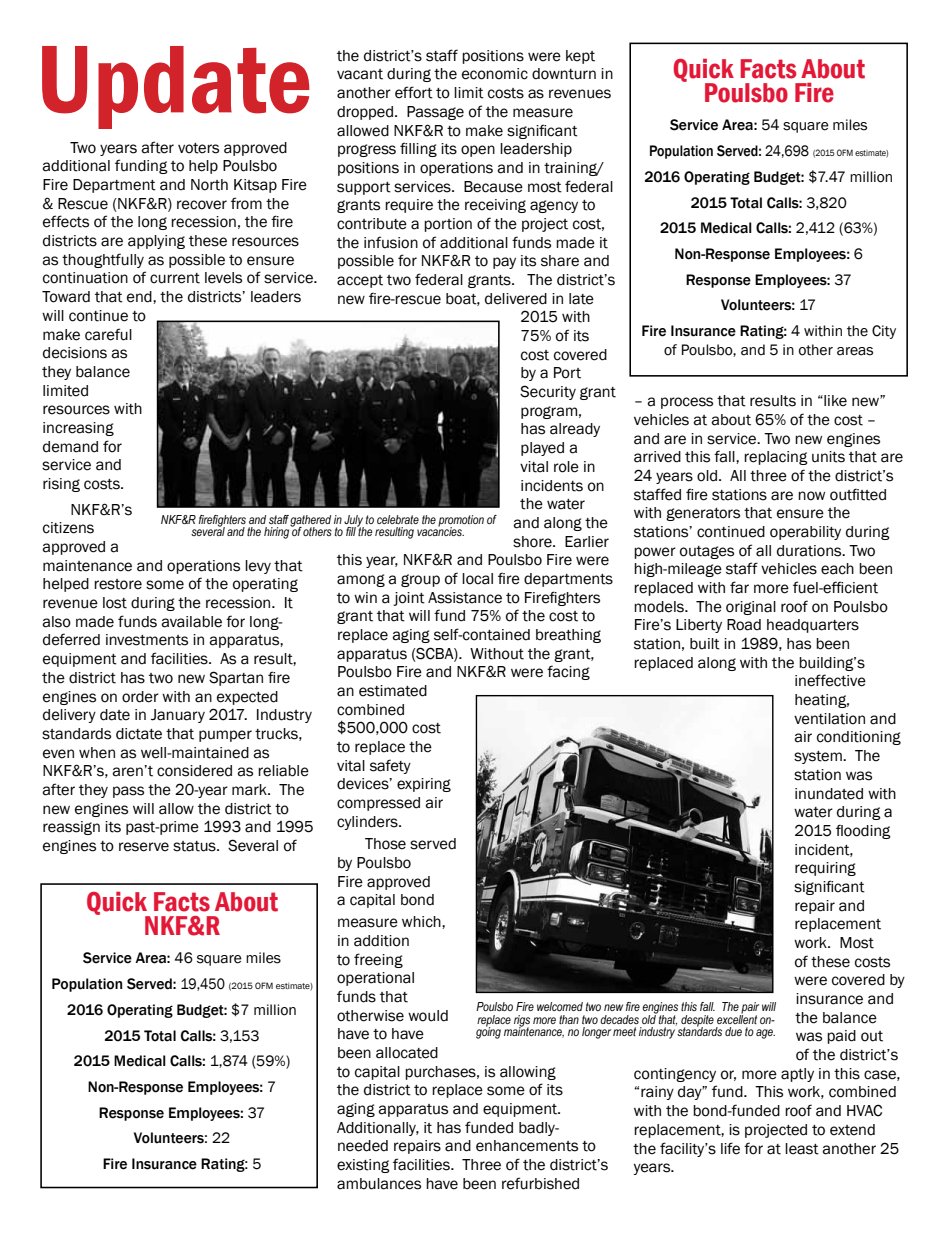 The width and height of the screenshot is (952, 1233). I want to click on operability, so click(805, 533).
